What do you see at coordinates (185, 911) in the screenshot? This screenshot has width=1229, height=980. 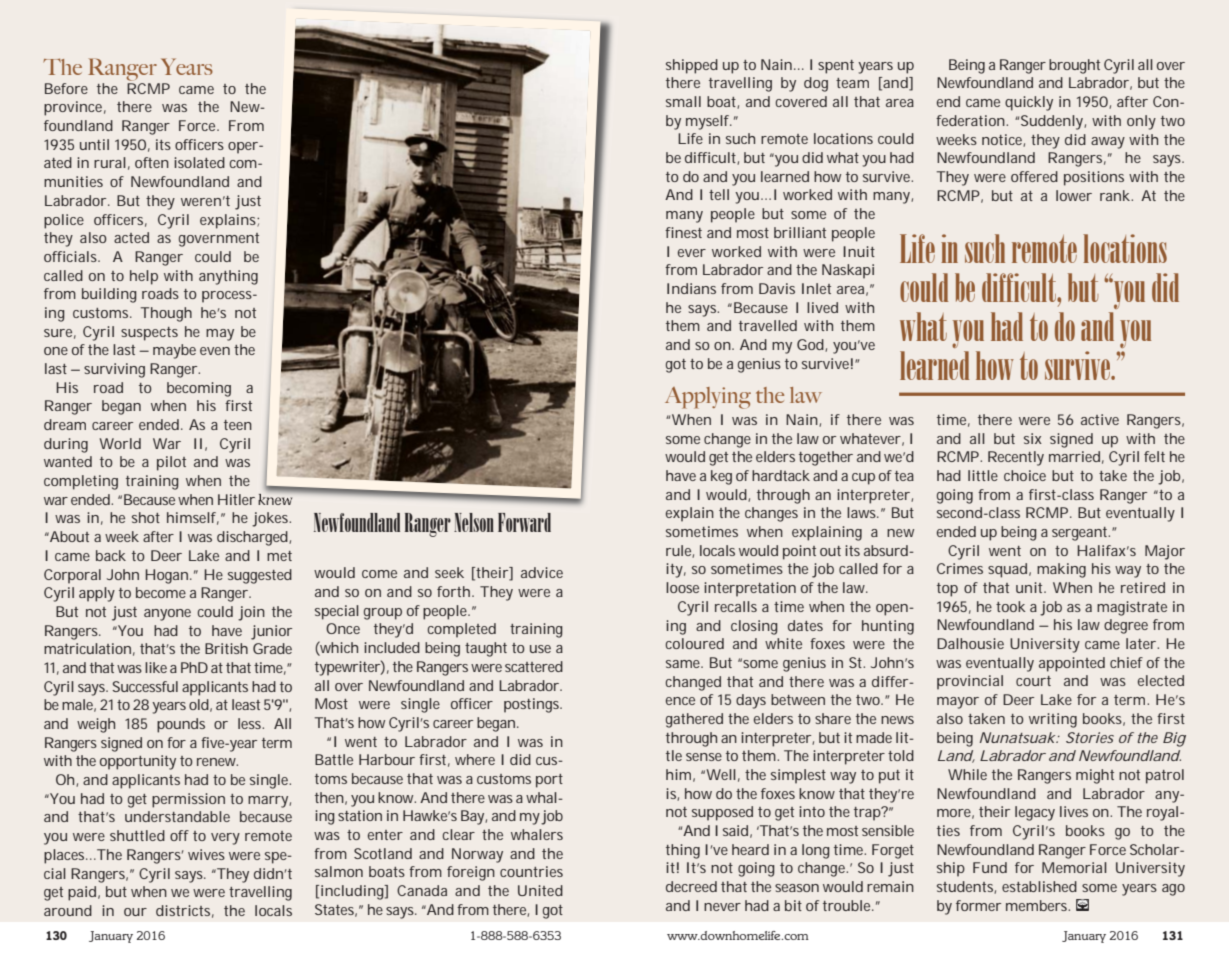 I see `districts` at bounding box center [185, 911].
